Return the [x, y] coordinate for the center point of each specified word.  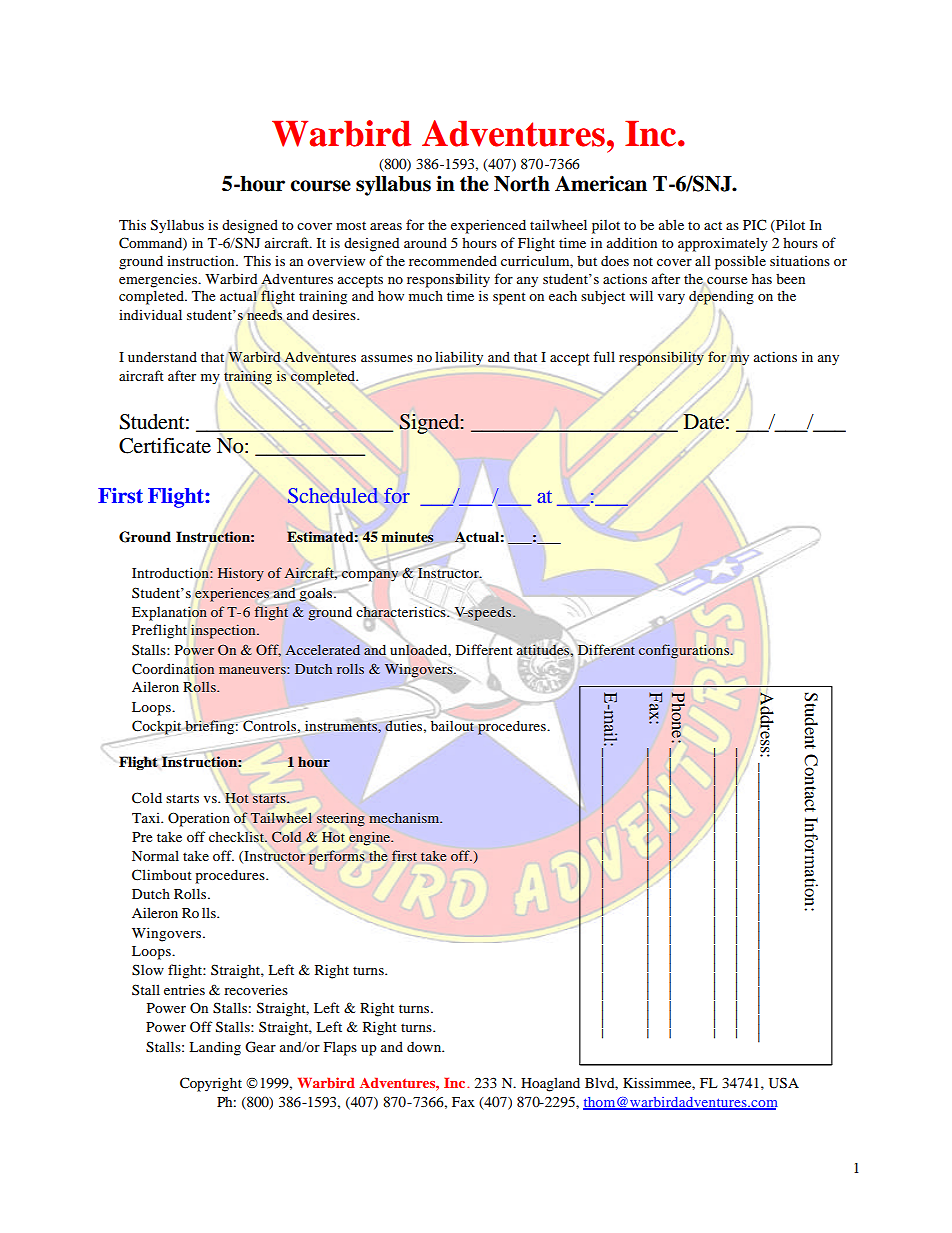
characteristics [402, 612]
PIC [754, 225]
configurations [685, 651]
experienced [488, 226]
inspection [224, 631]
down [425, 1047]
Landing [215, 1048]
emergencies [159, 281]
